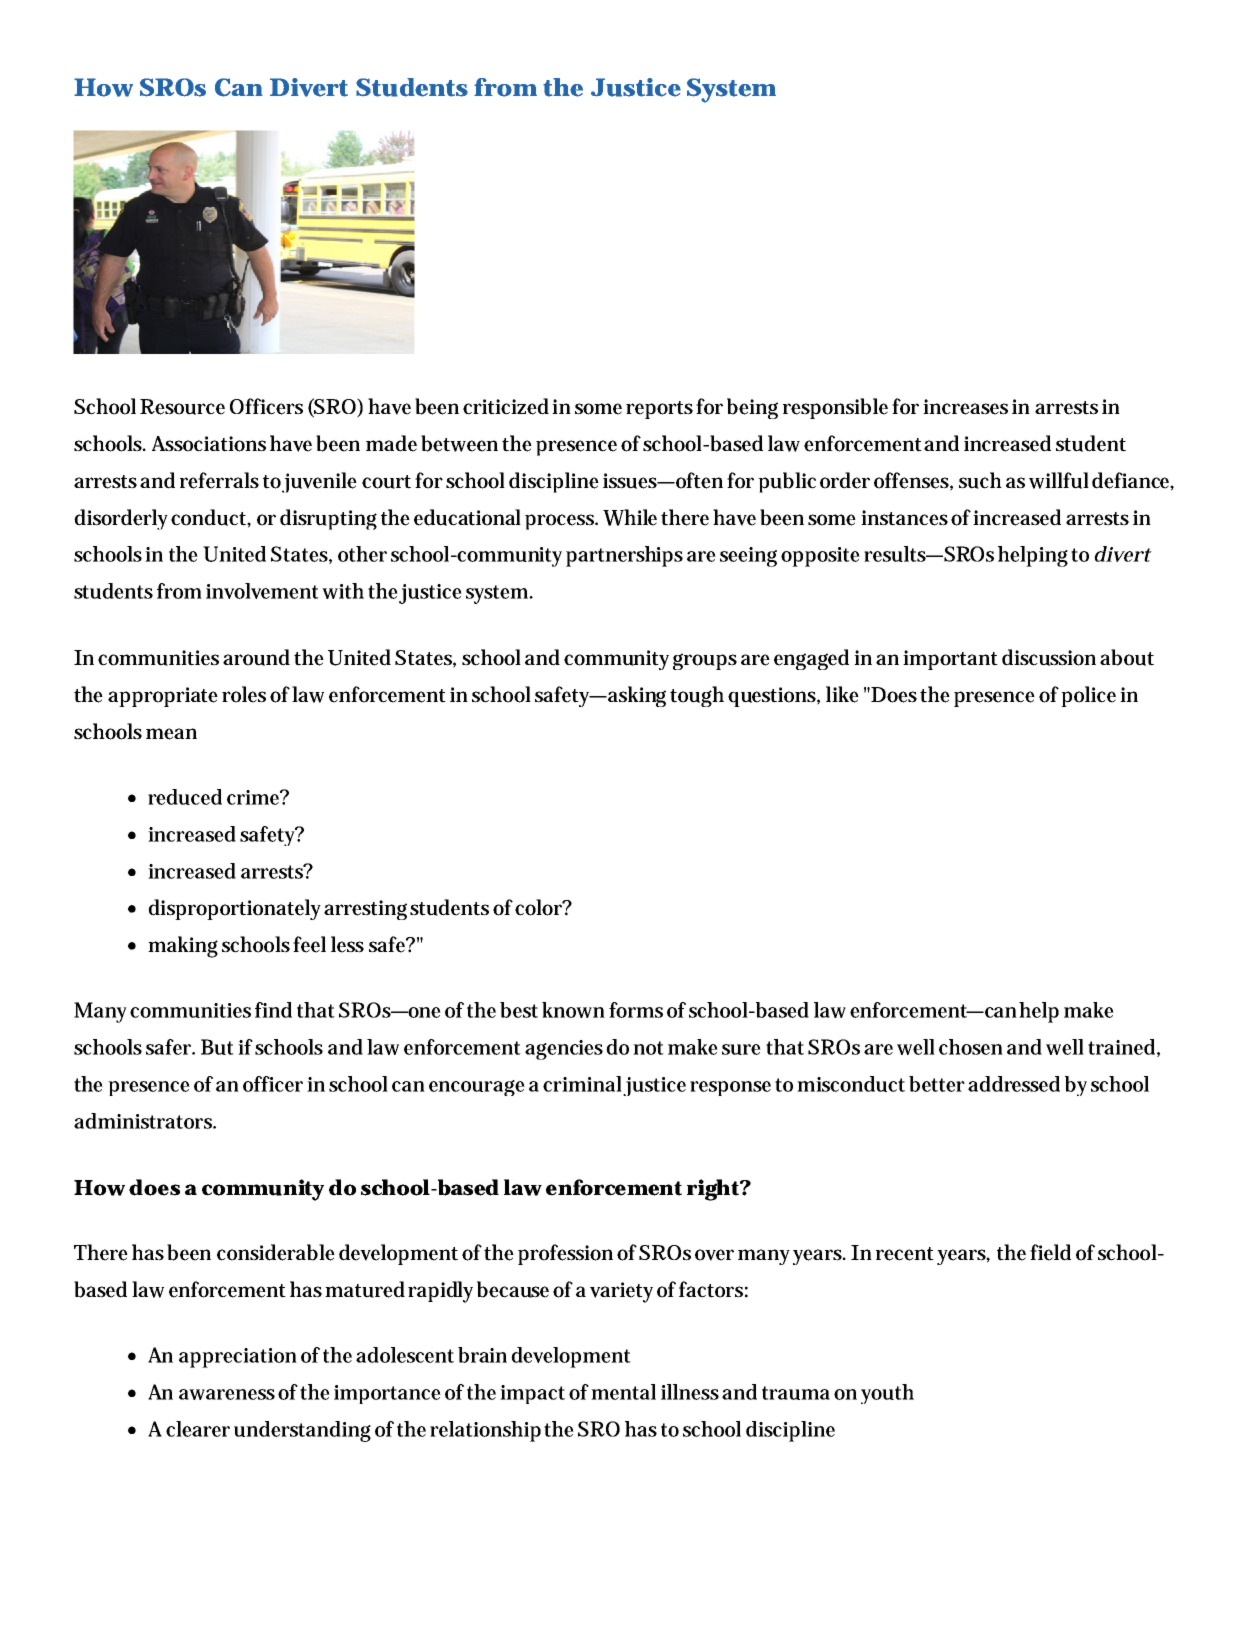 The height and width of the page is (1626, 1257). What do you see at coordinates (209, 444) in the page?
I see `Associations` at bounding box center [209, 444].
